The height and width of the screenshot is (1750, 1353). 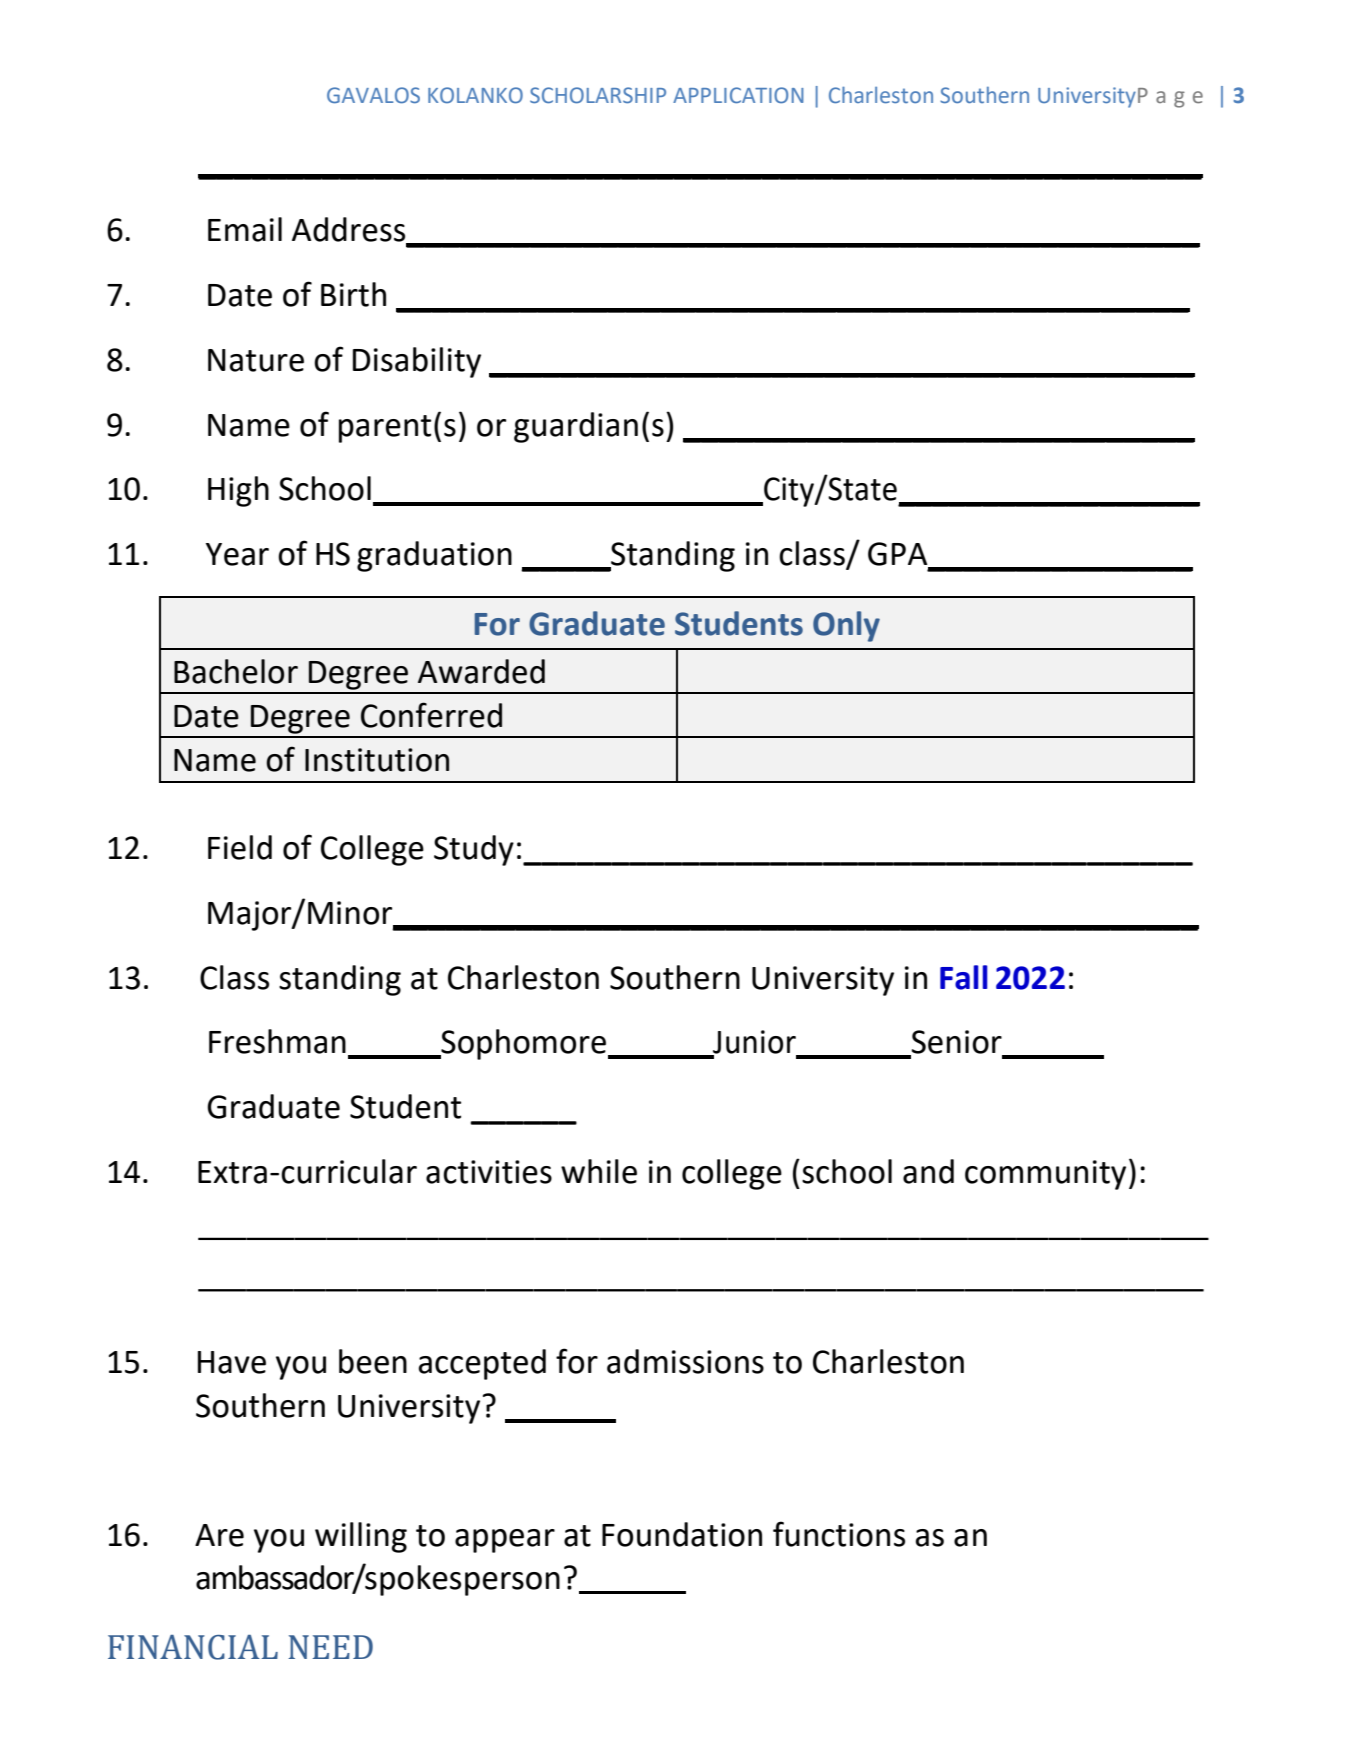 What do you see at coordinates (598, 95) in the screenshot?
I see `SCHOLARSHIP` at bounding box center [598, 95].
